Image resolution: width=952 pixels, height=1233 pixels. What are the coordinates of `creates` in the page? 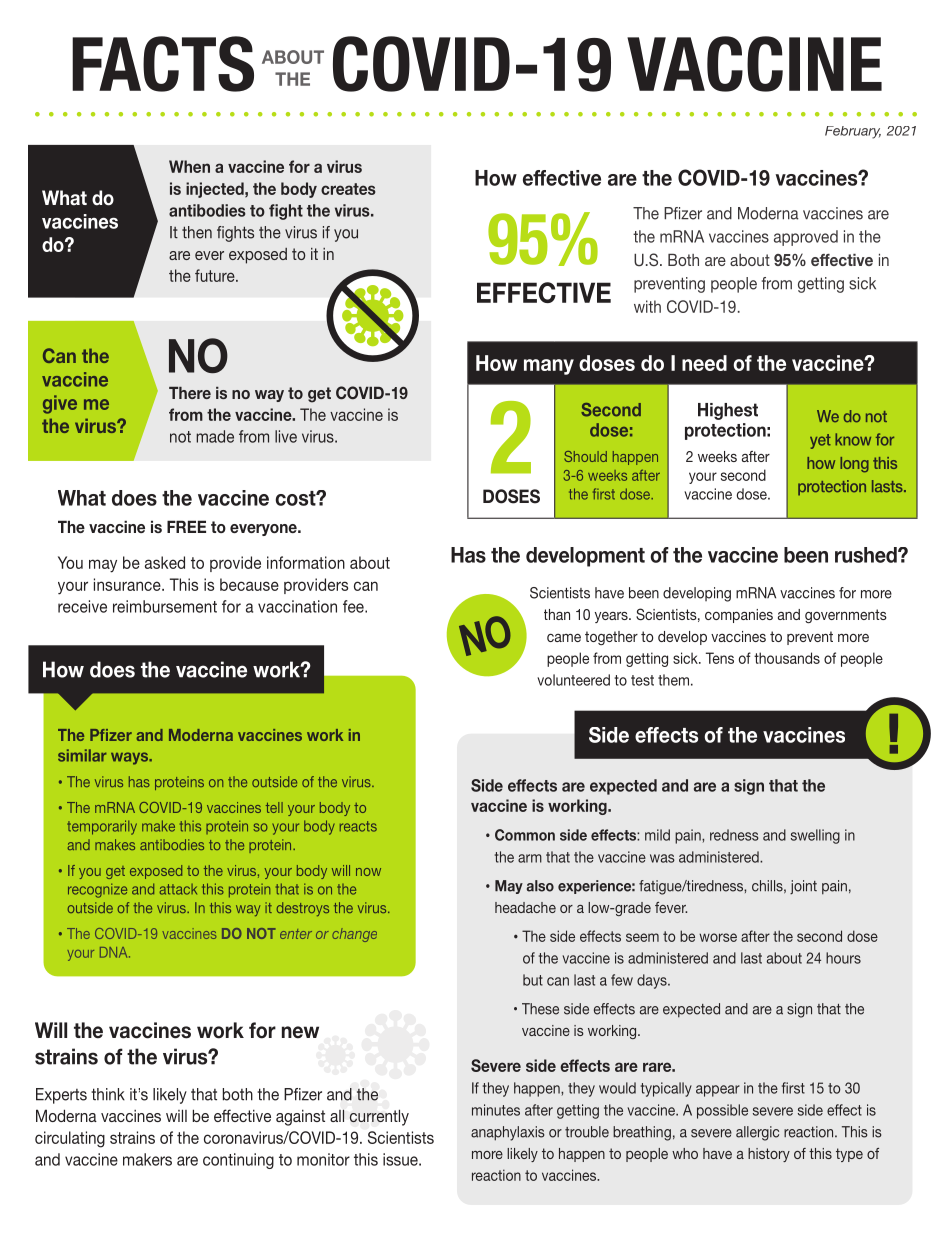 It's located at (348, 189).
